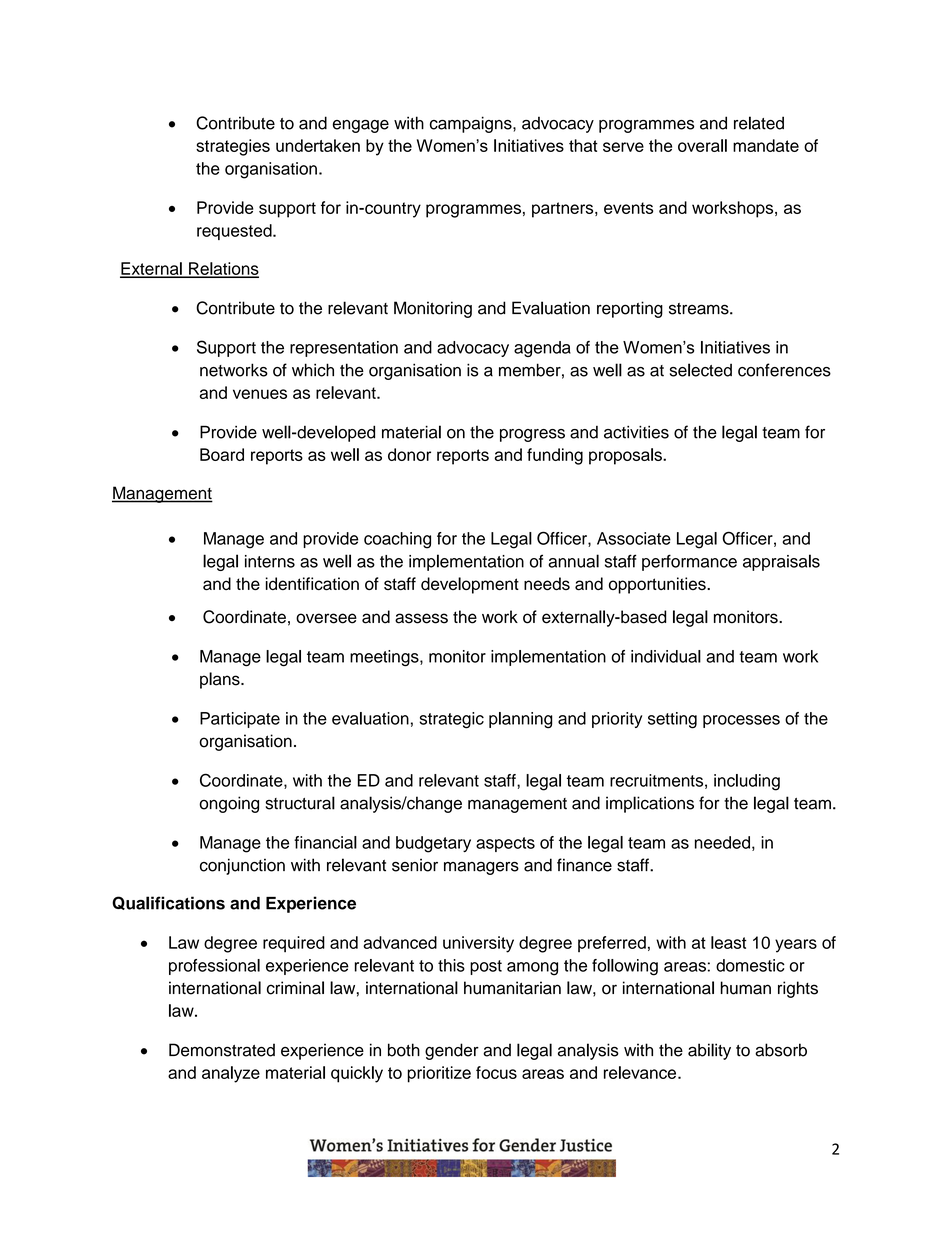 Image resolution: width=952 pixels, height=1233 pixels. What do you see at coordinates (532, 435) in the screenshot?
I see `progress` at bounding box center [532, 435].
